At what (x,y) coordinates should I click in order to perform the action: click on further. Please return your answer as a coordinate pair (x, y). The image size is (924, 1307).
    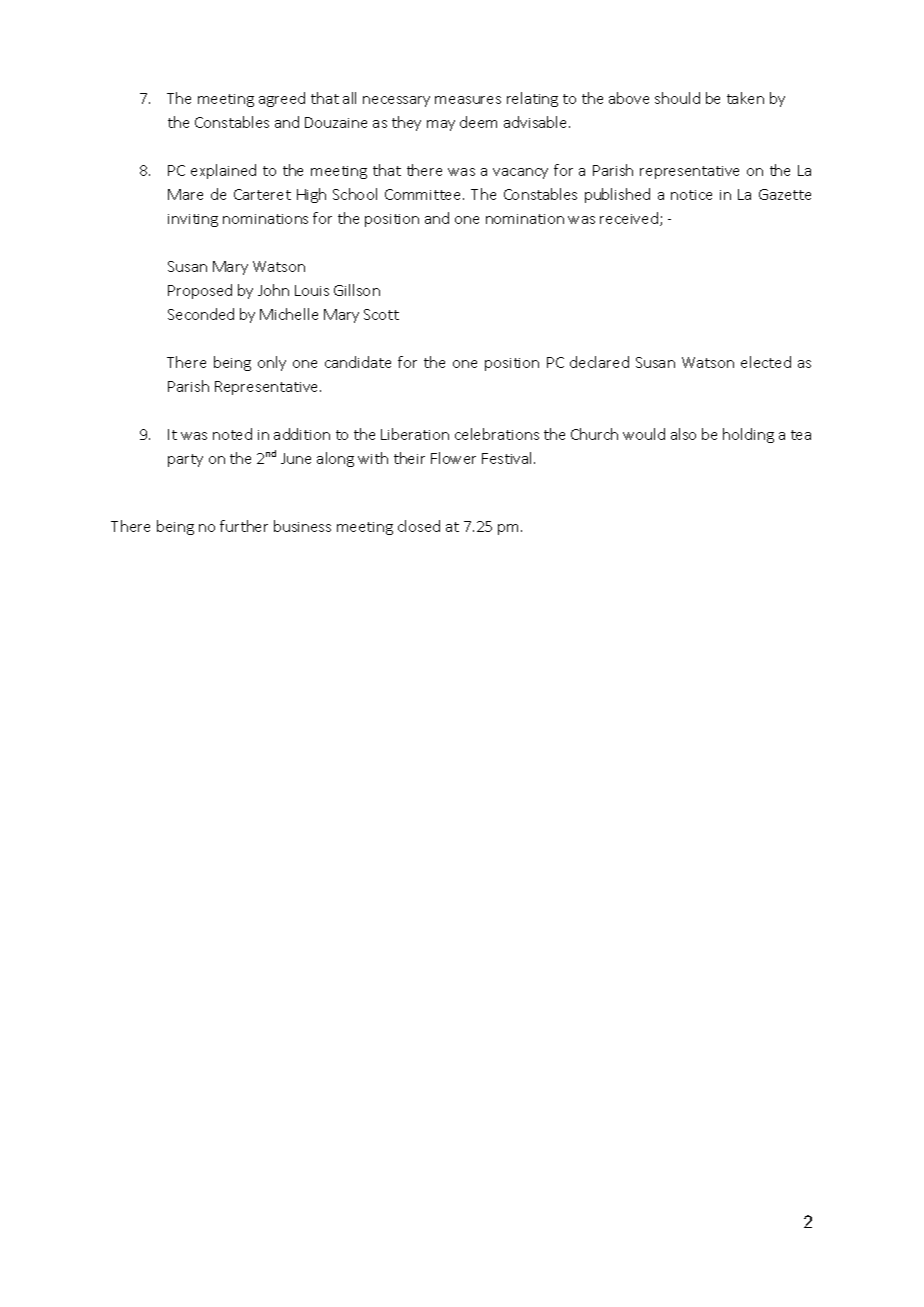
    Looking at the image, I should click on (244, 526).
